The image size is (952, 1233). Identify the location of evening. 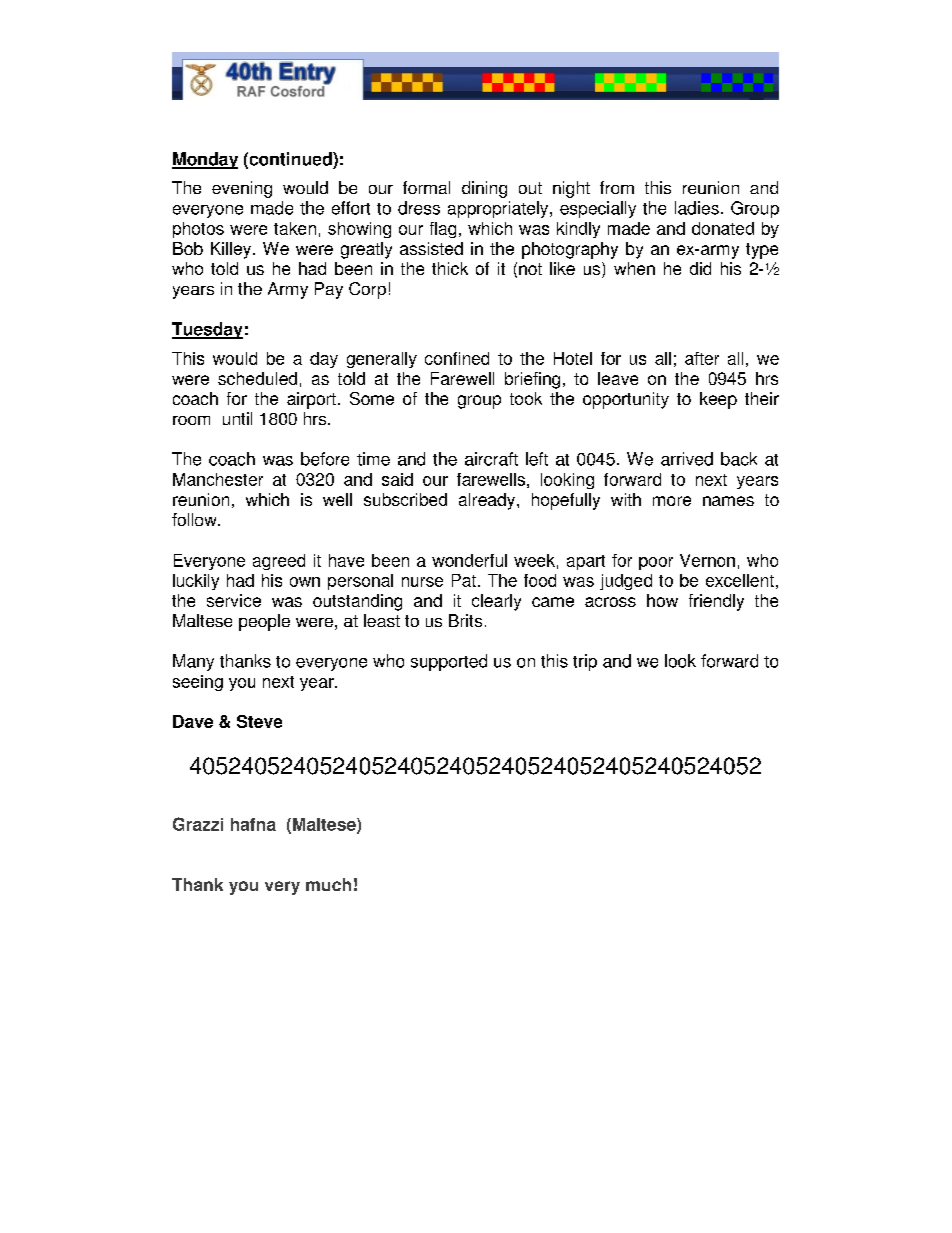
(242, 189).
